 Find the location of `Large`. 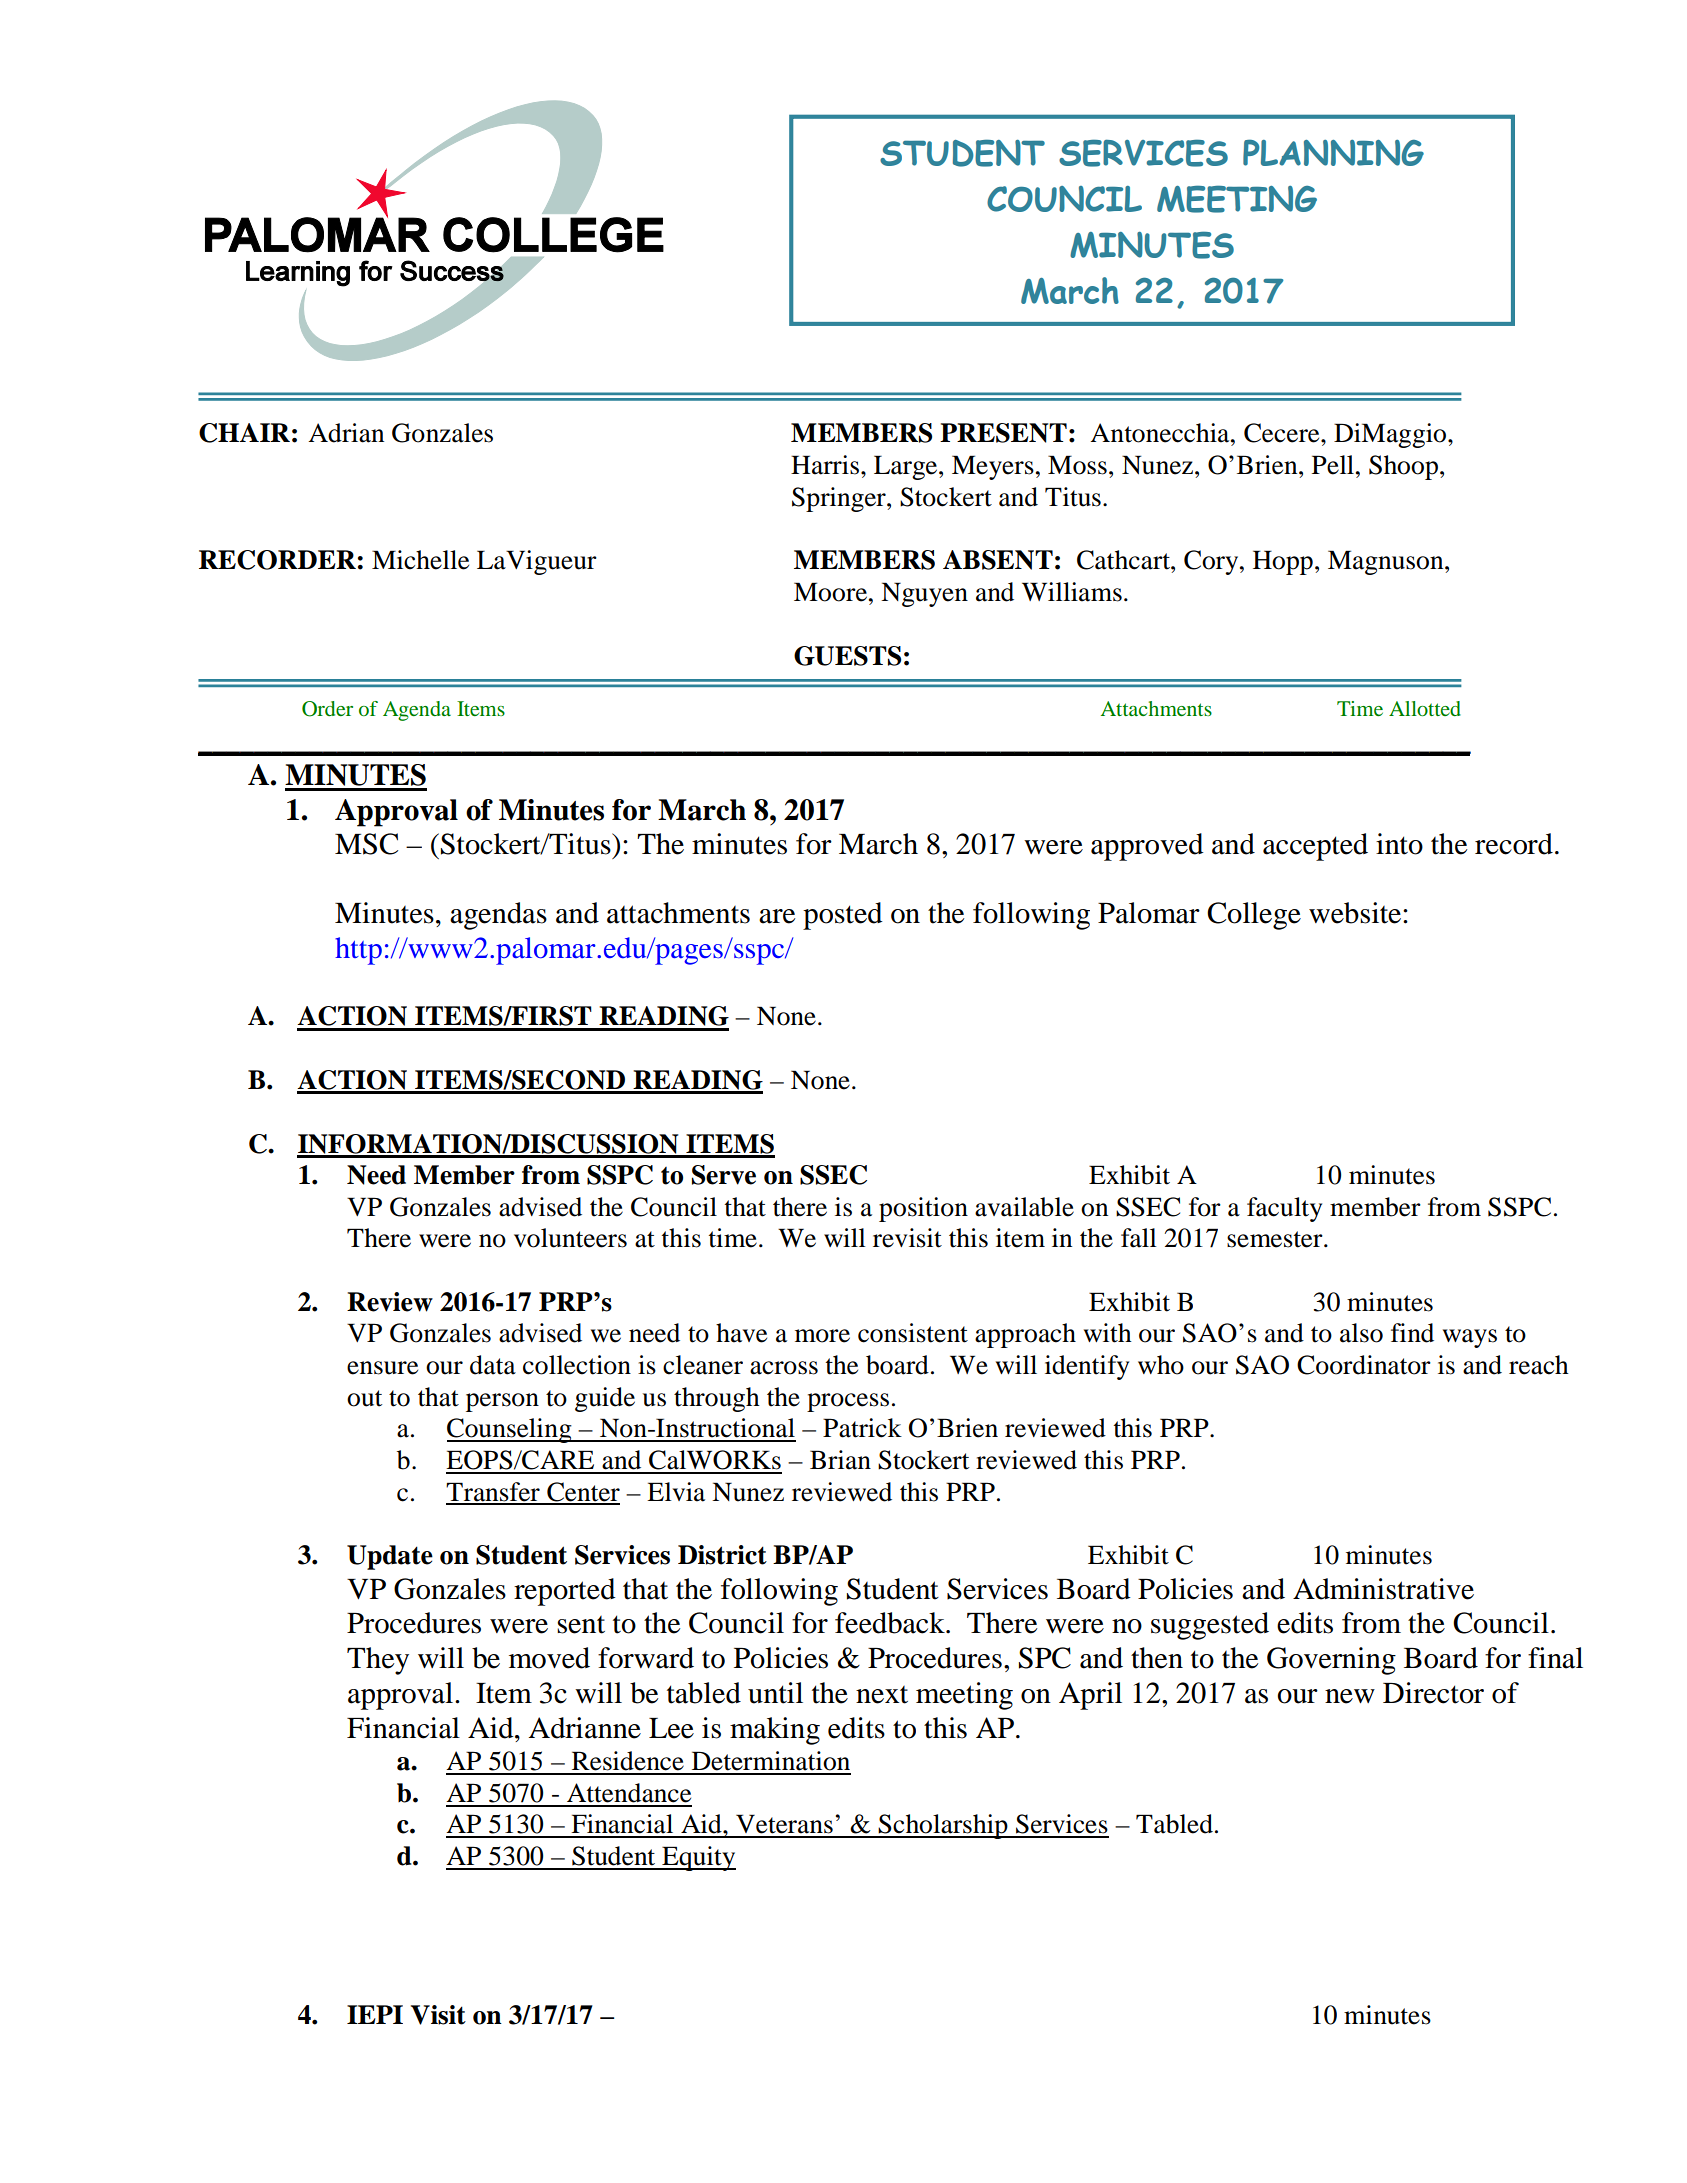

Large is located at coordinates (907, 467).
